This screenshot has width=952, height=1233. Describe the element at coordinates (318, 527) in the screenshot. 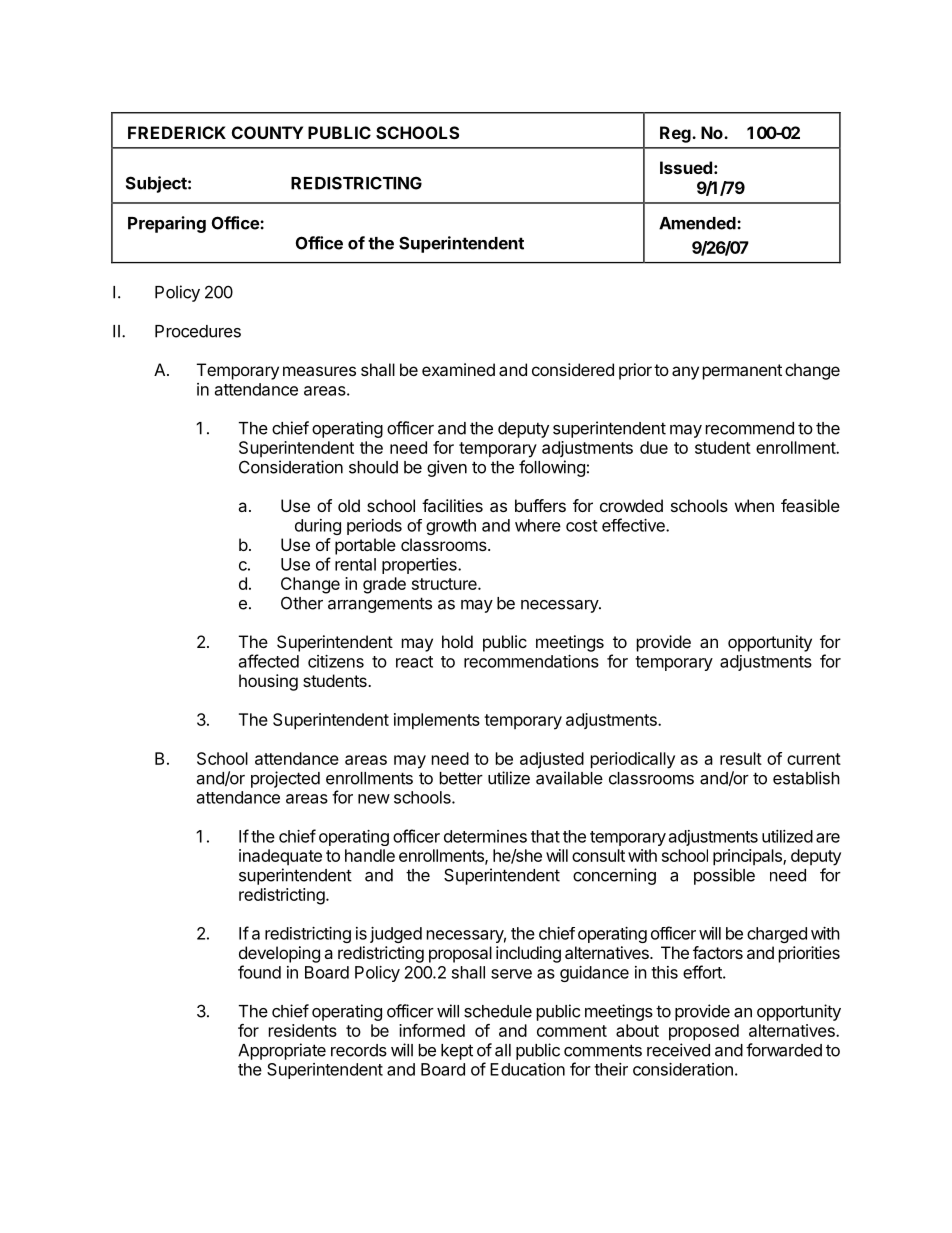

I see `during` at that location.
